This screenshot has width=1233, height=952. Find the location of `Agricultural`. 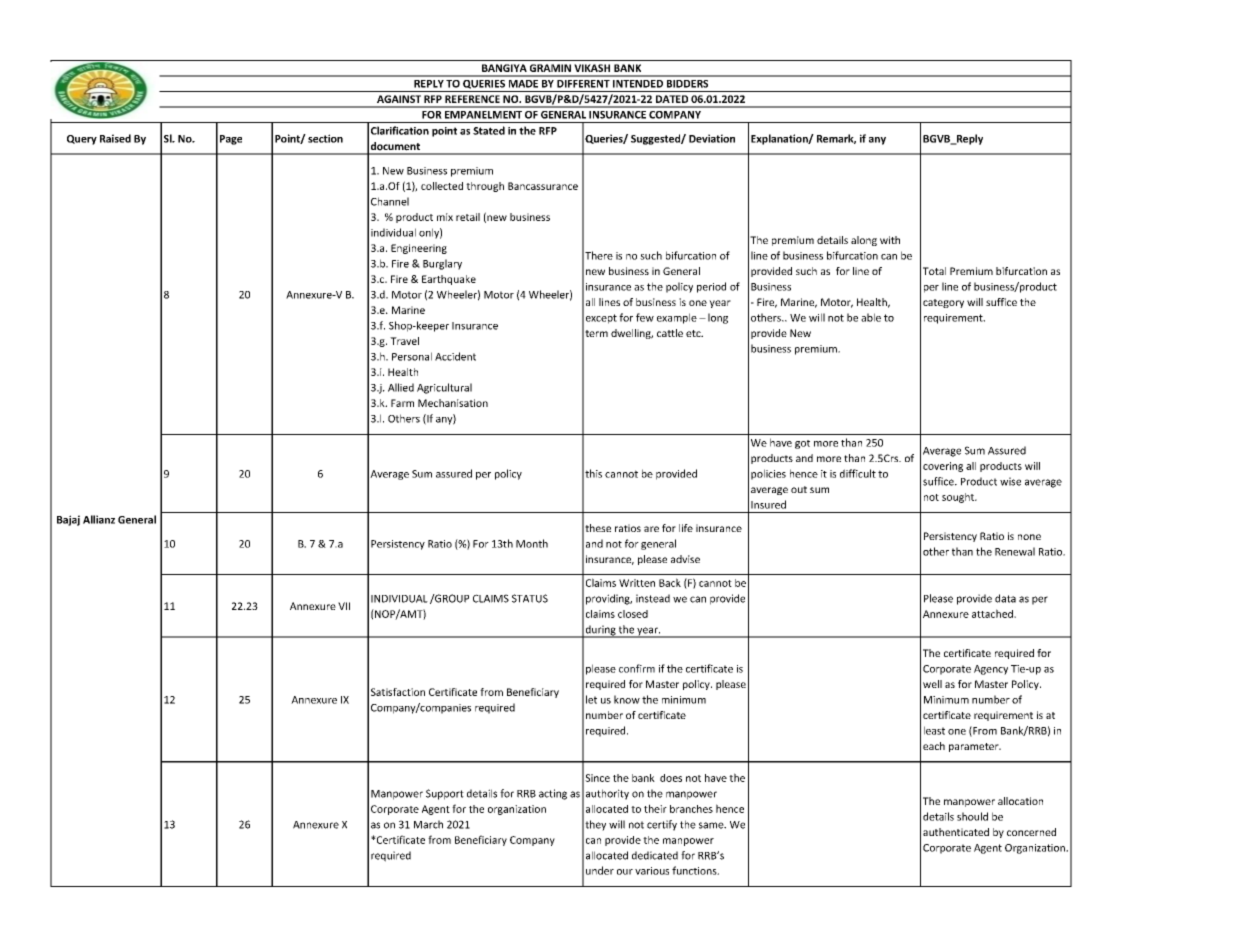

Agricultural is located at coordinates (444, 388).
